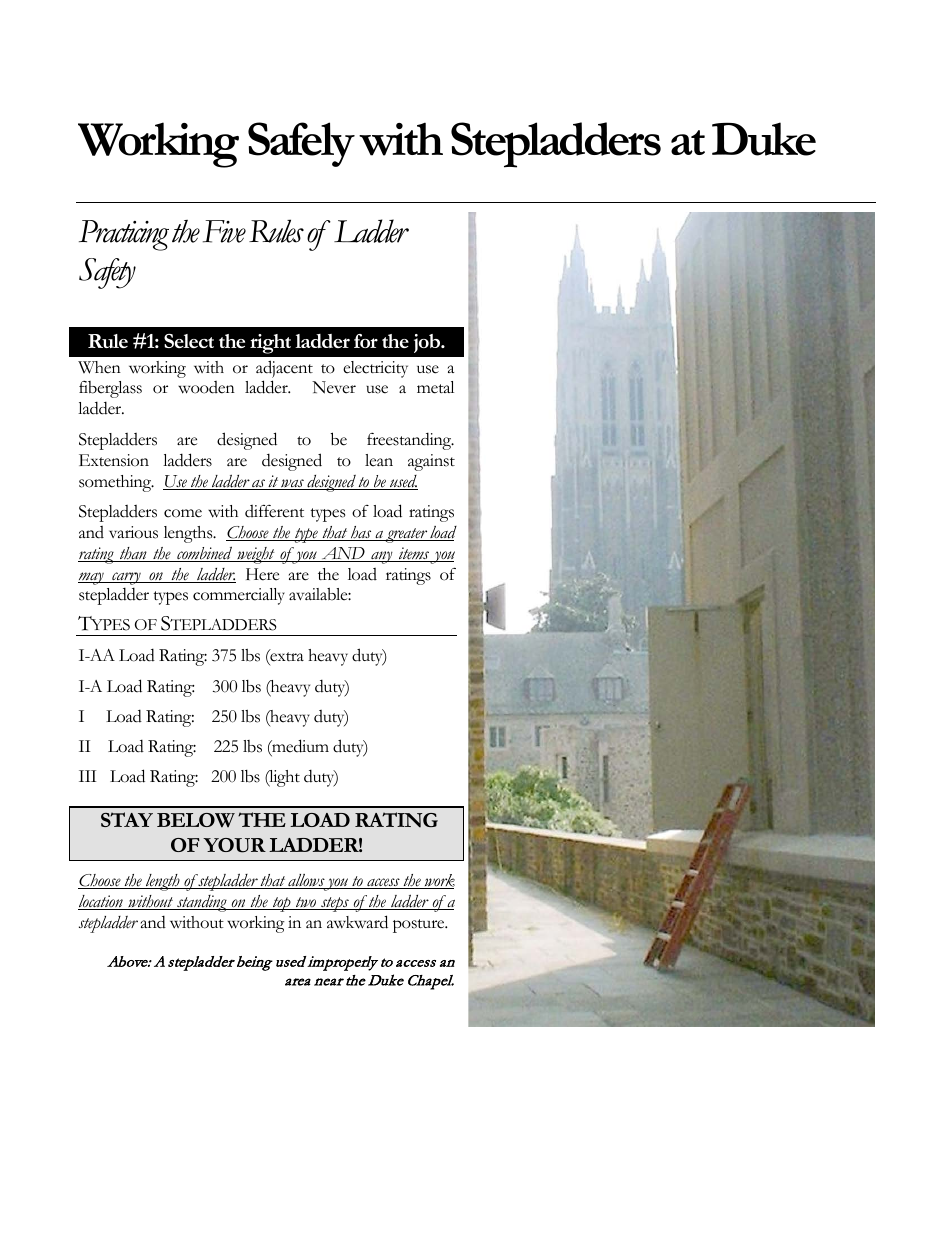 This page has height=1233, width=952. I want to click on posture, so click(420, 926).
